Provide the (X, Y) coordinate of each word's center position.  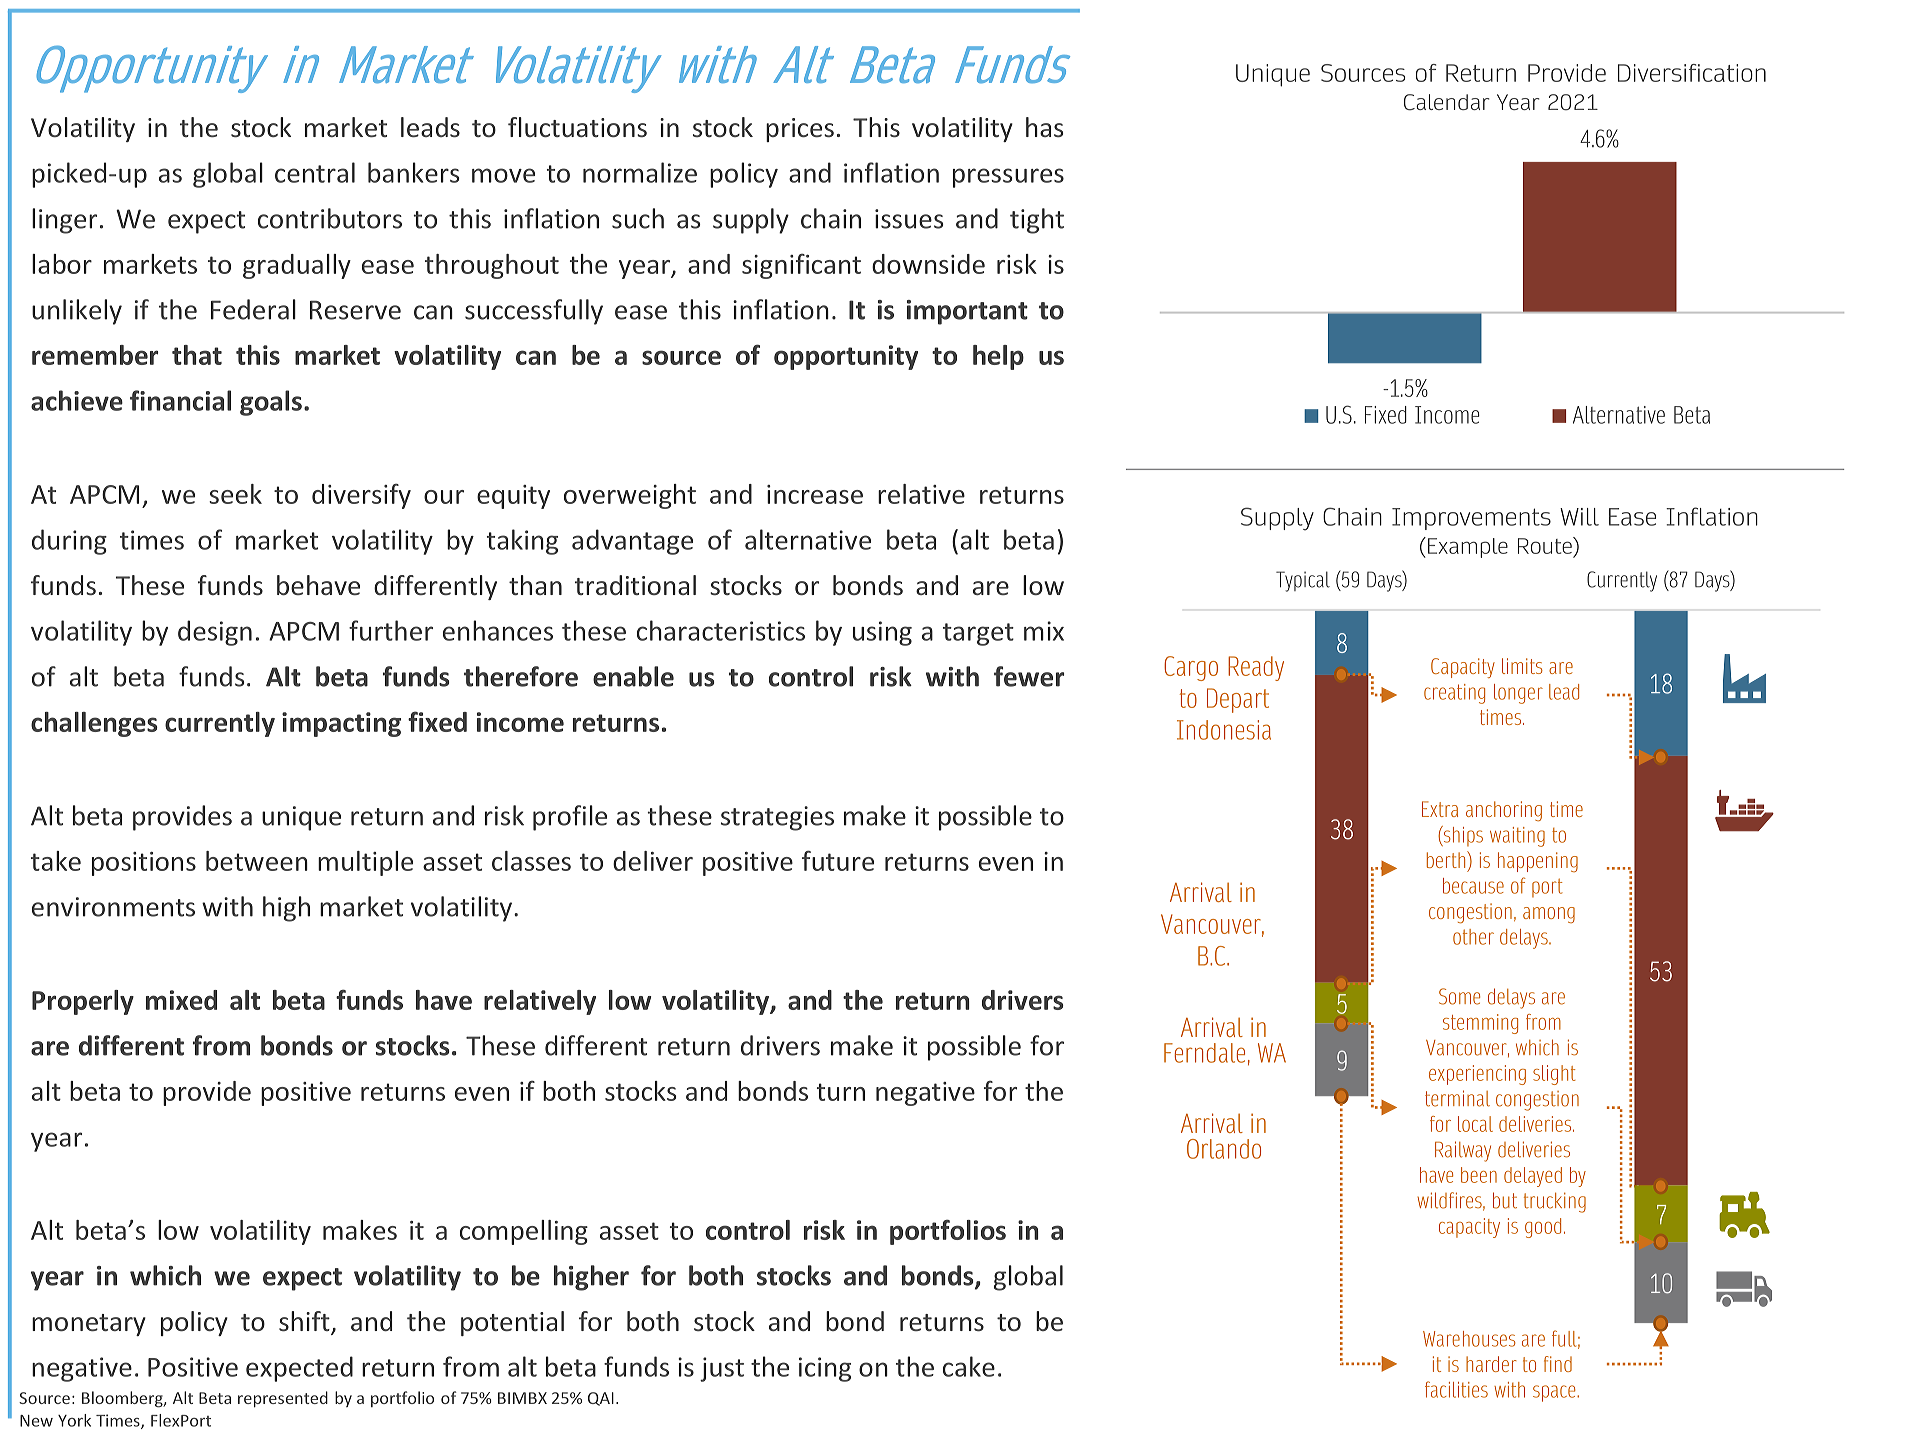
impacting (341, 724)
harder (1491, 1364)
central (315, 172)
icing (825, 1369)
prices (800, 130)
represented (283, 1399)
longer (1518, 694)
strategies (777, 818)
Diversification (1692, 73)
